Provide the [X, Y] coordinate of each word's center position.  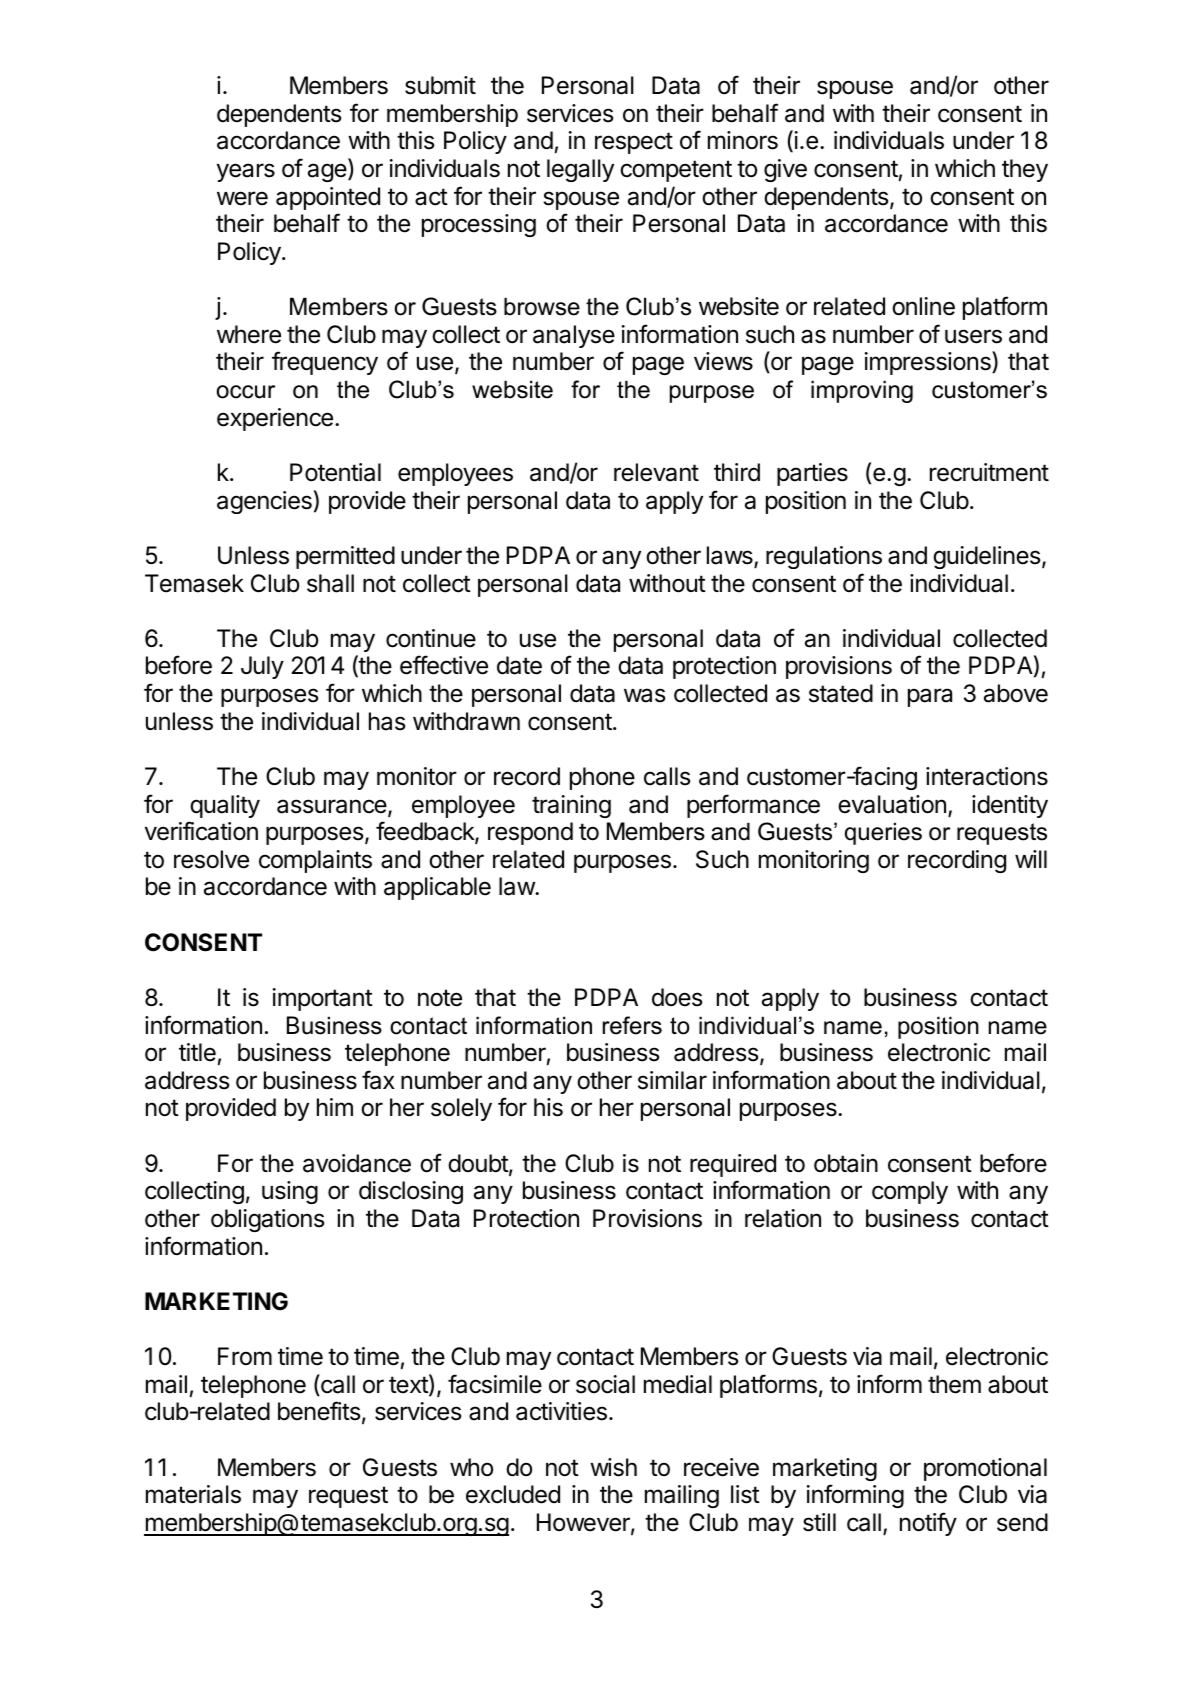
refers [632, 1025]
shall [330, 583]
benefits [319, 1411]
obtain [846, 1163]
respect [634, 143]
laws [731, 556]
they [1025, 170]
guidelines [988, 557]
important [323, 999]
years [246, 172]
